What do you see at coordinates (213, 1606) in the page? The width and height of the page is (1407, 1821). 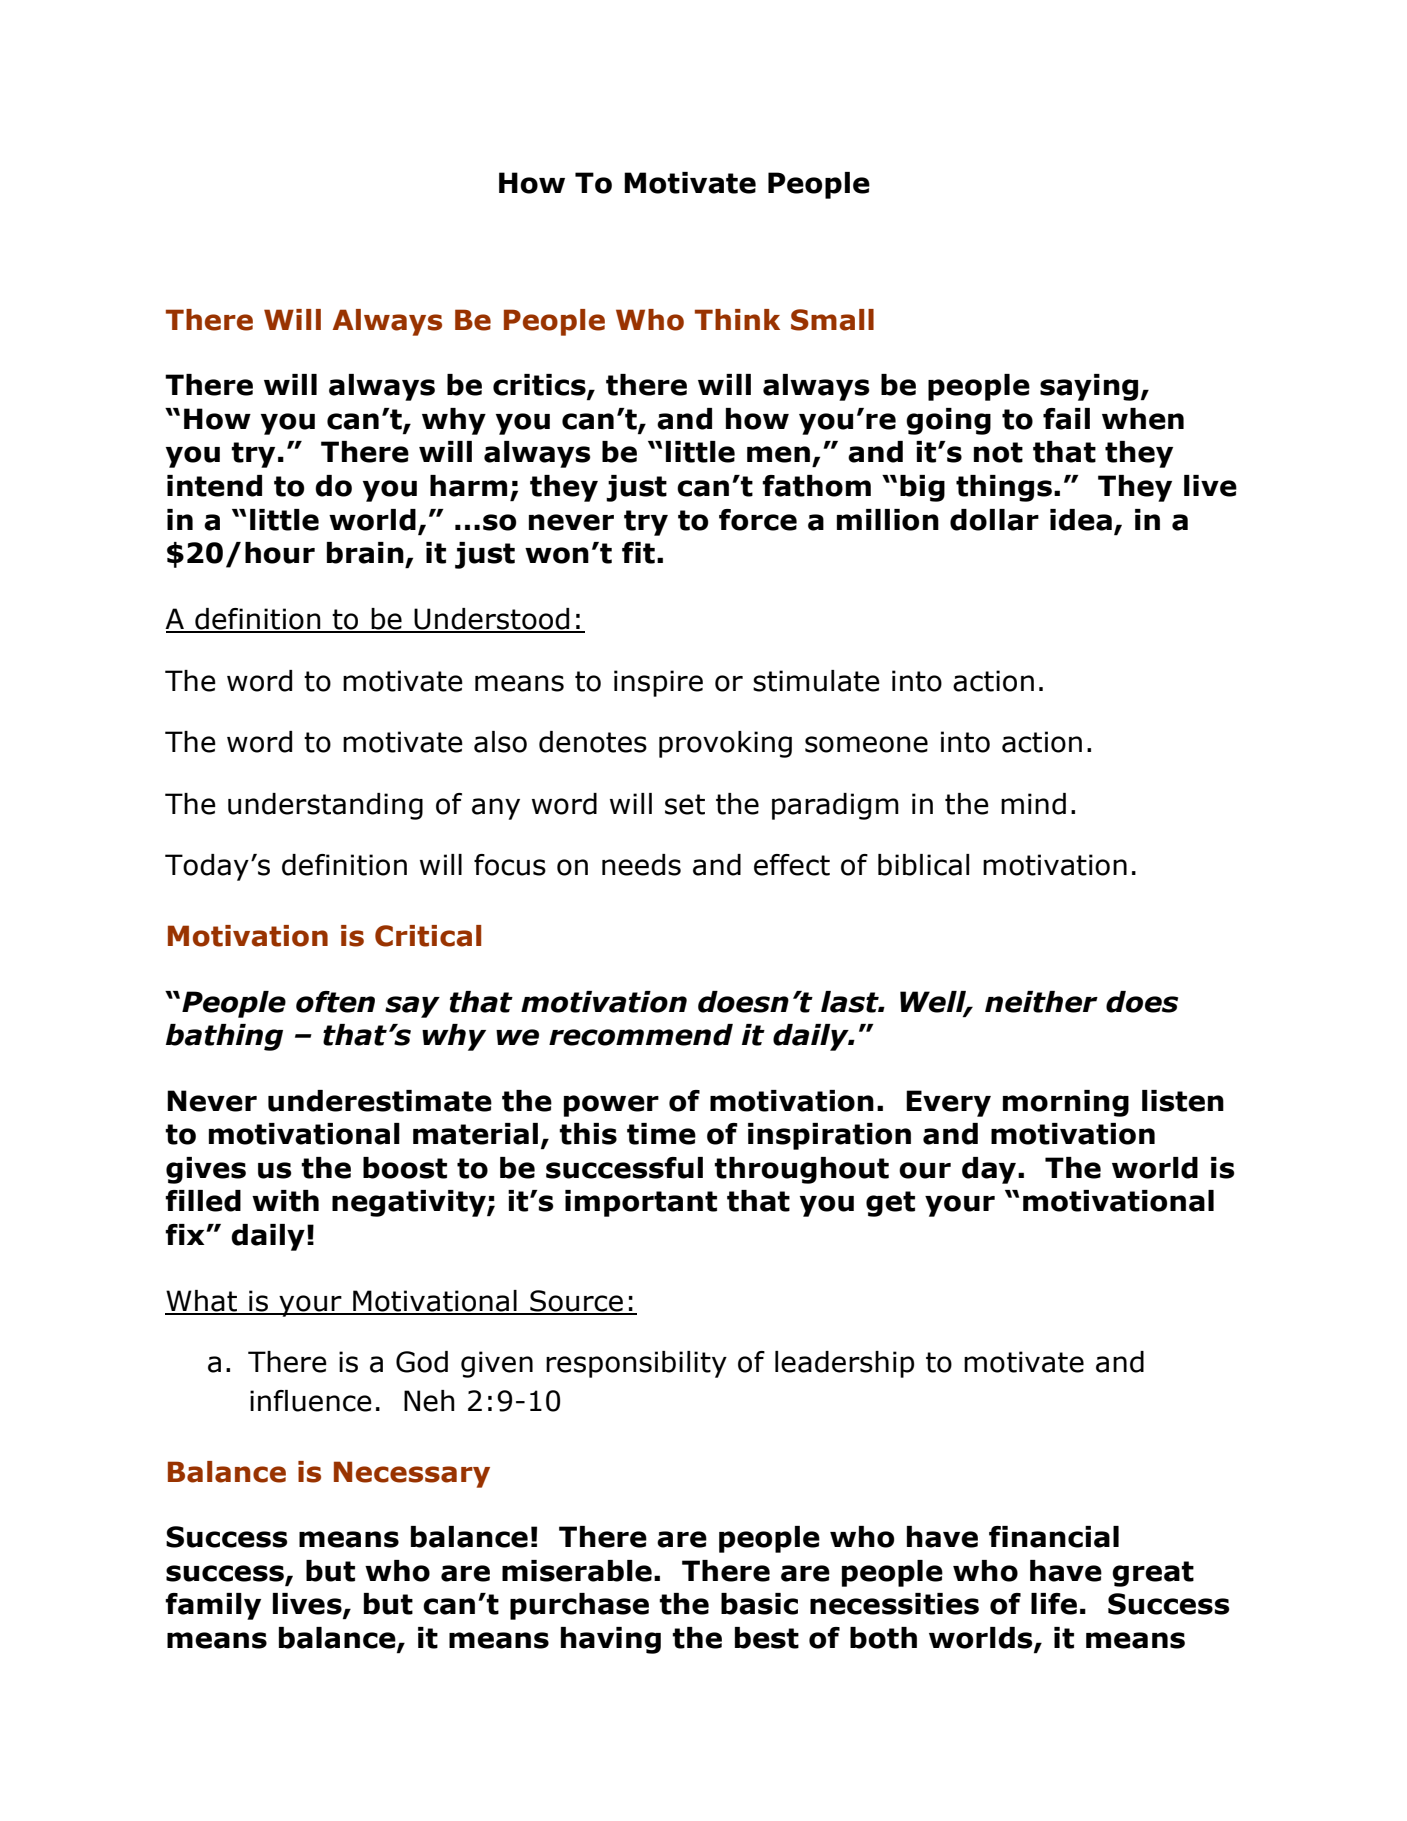 I see `family` at bounding box center [213, 1606].
